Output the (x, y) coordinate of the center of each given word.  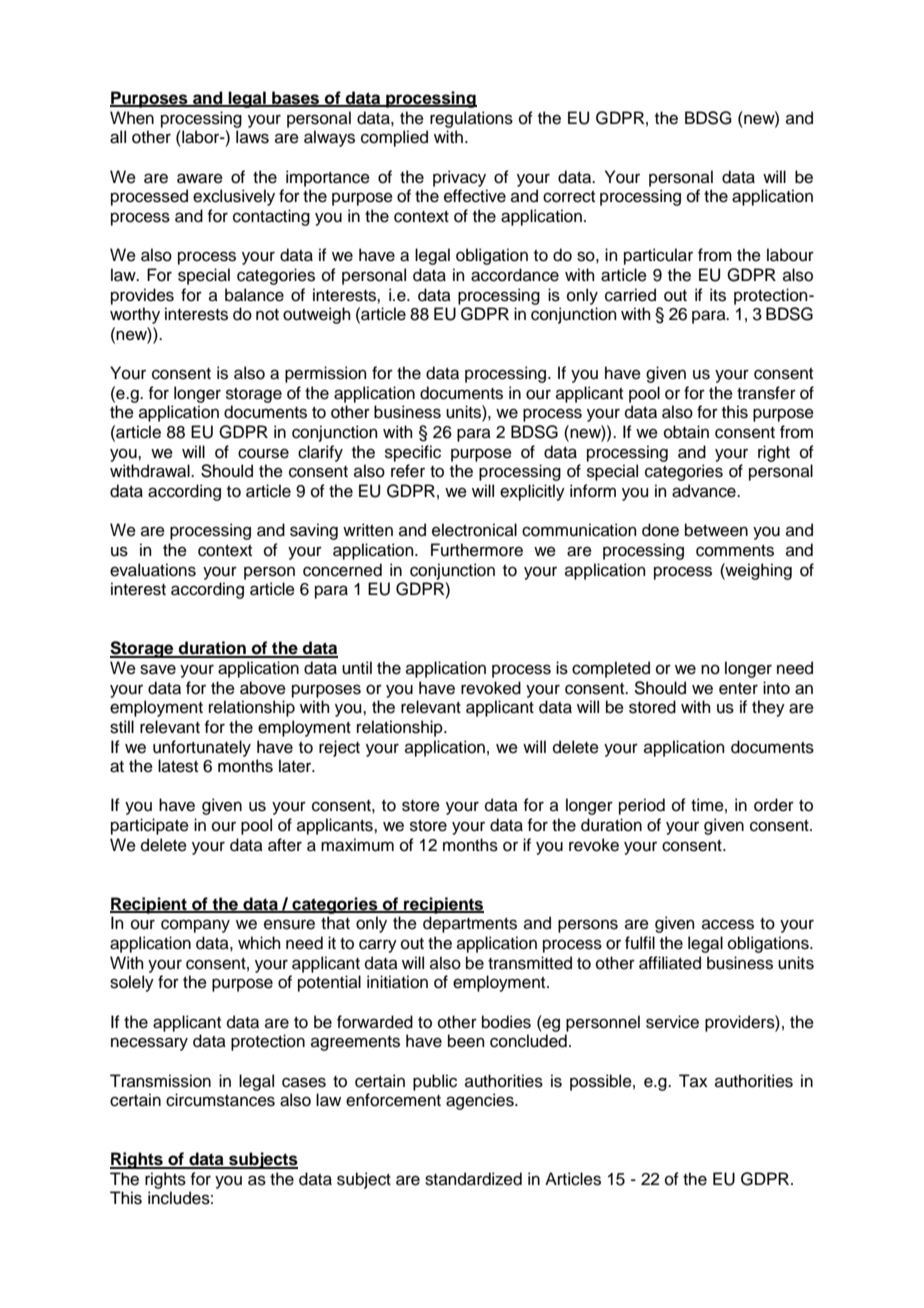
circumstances (220, 1100)
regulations (471, 119)
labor (201, 137)
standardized (473, 1179)
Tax (693, 1080)
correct (569, 197)
